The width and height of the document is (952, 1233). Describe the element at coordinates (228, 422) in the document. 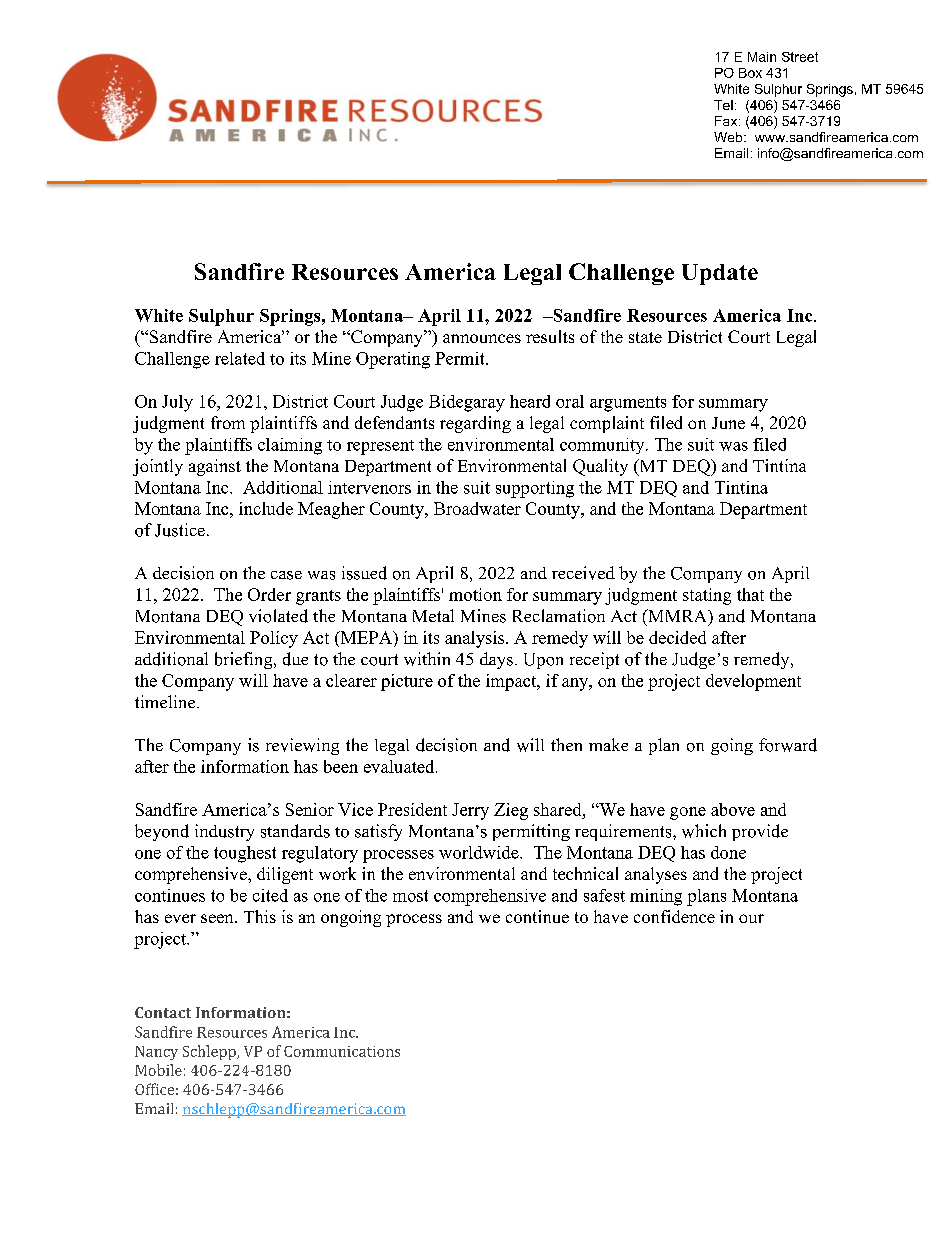

I see `from` at that location.
